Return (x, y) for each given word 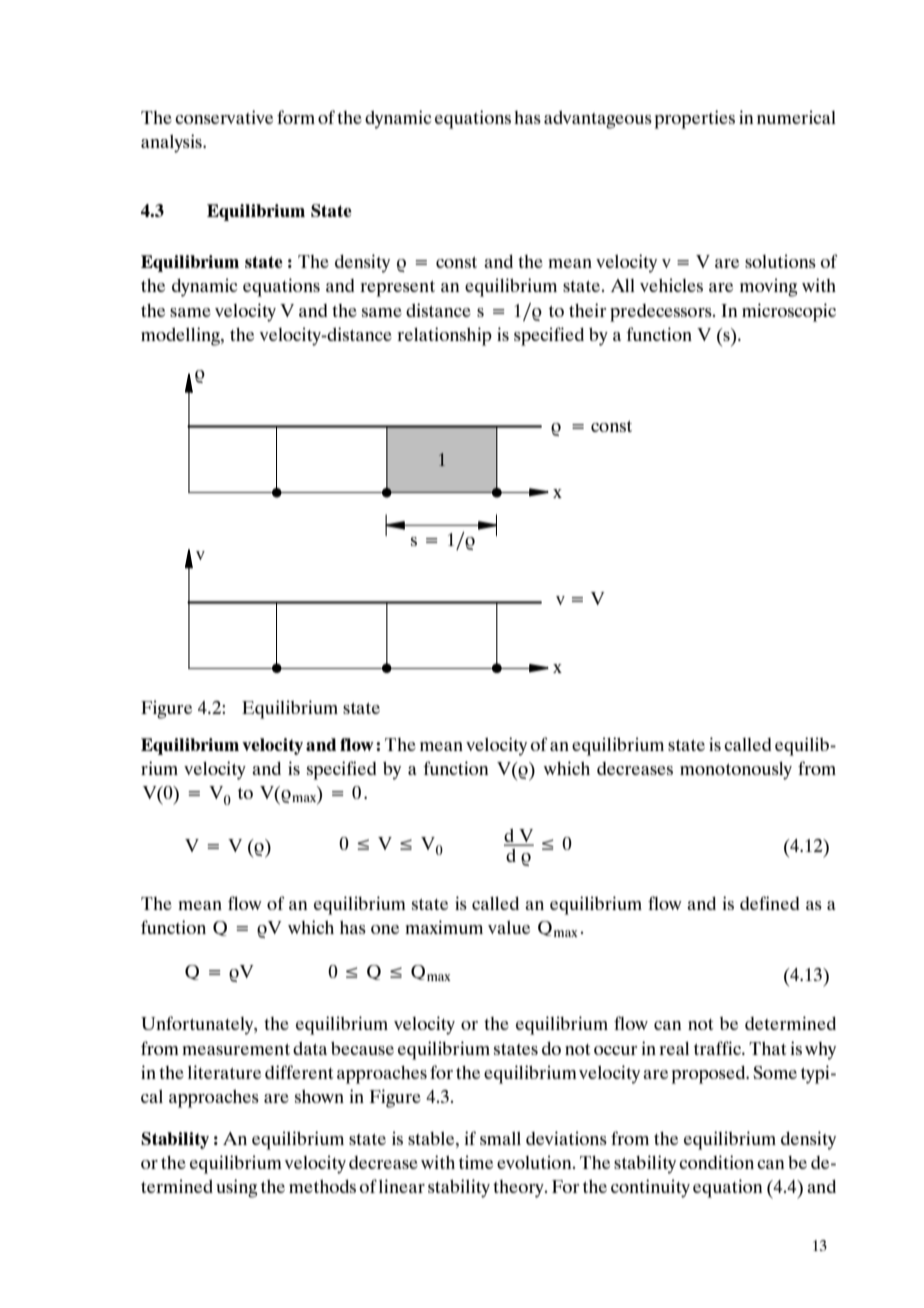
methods (322, 1186)
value (509, 927)
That (768, 1048)
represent (397, 289)
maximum (444, 927)
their (587, 310)
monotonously (736, 771)
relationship (444, 336)
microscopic (789, 312)
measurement (236, 1049)
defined (770, 903)
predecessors (662, 313)
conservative (224, 117)
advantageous (598, 120)
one (385, 929)
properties (695, 119)
